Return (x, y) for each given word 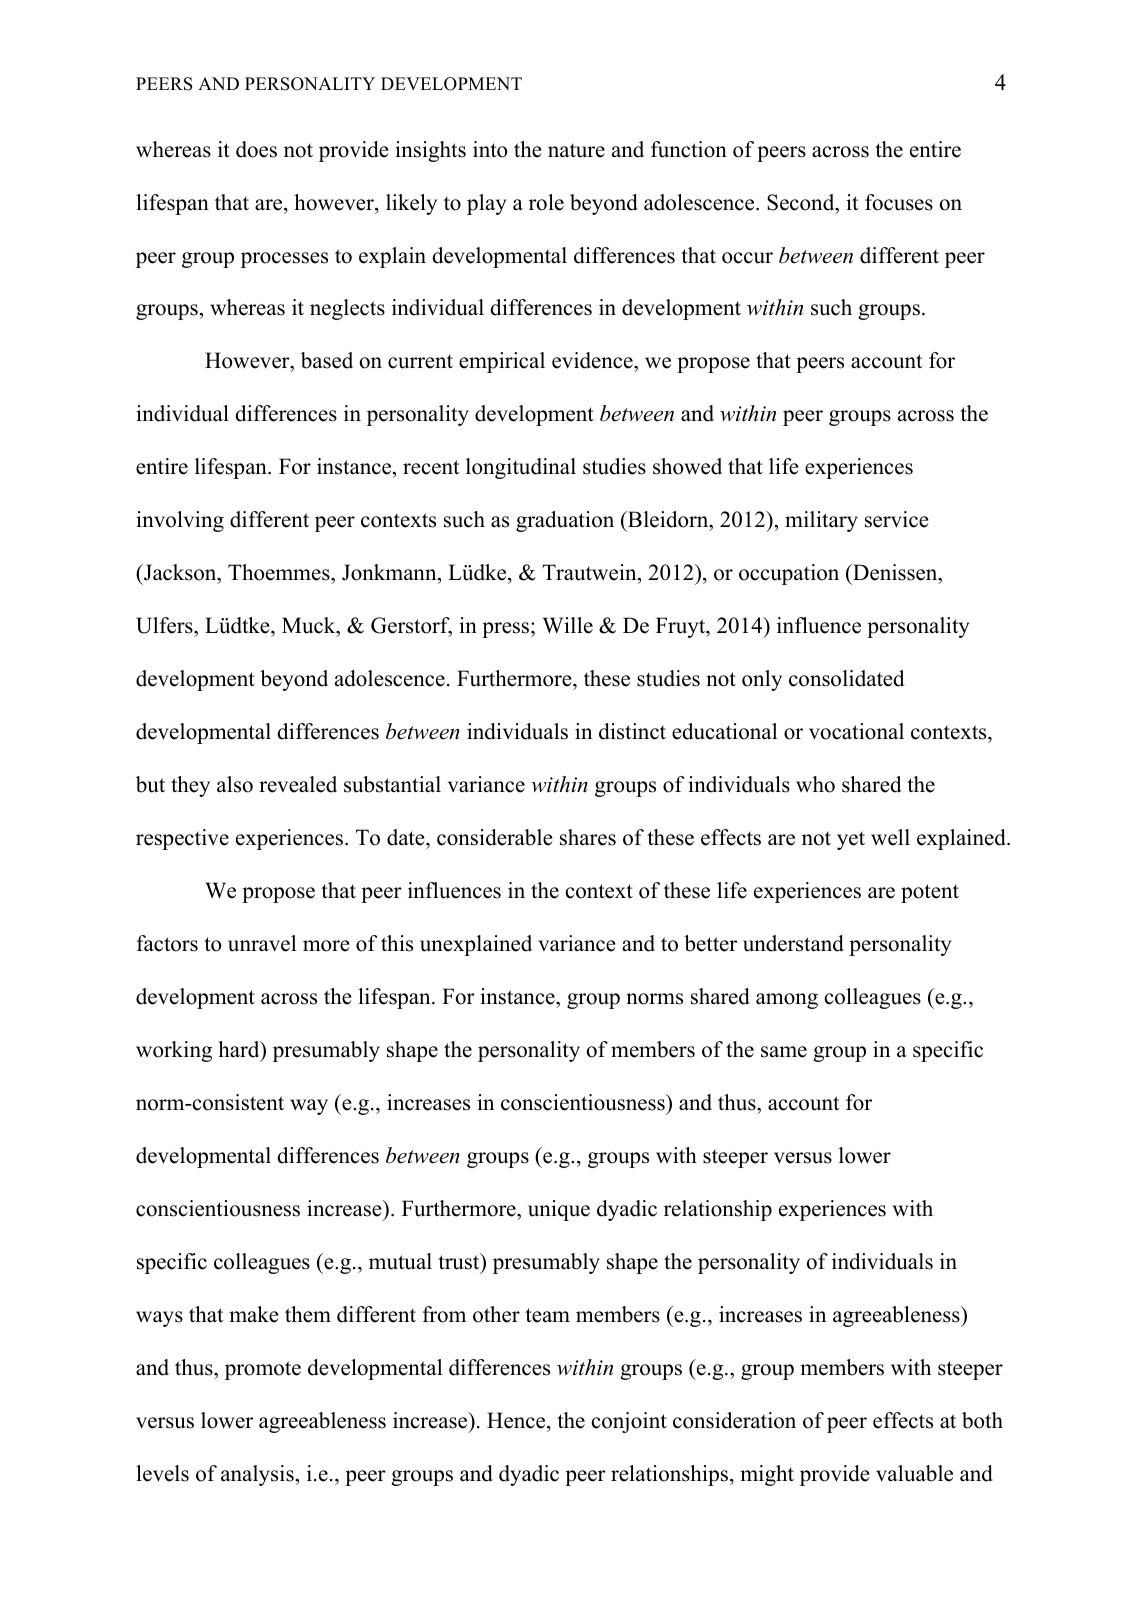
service (897, 519)
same (784, 1052)
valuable (914, 1473)
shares (588, 837)
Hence (517, 1420)
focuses (899, 202)
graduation (565, 521)
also (235, 784)
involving (180, 521)
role (546, 202)
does (256, 149)
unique (559, 1210)
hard (240, 1049)
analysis (257, 1475)
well (890, 837)
